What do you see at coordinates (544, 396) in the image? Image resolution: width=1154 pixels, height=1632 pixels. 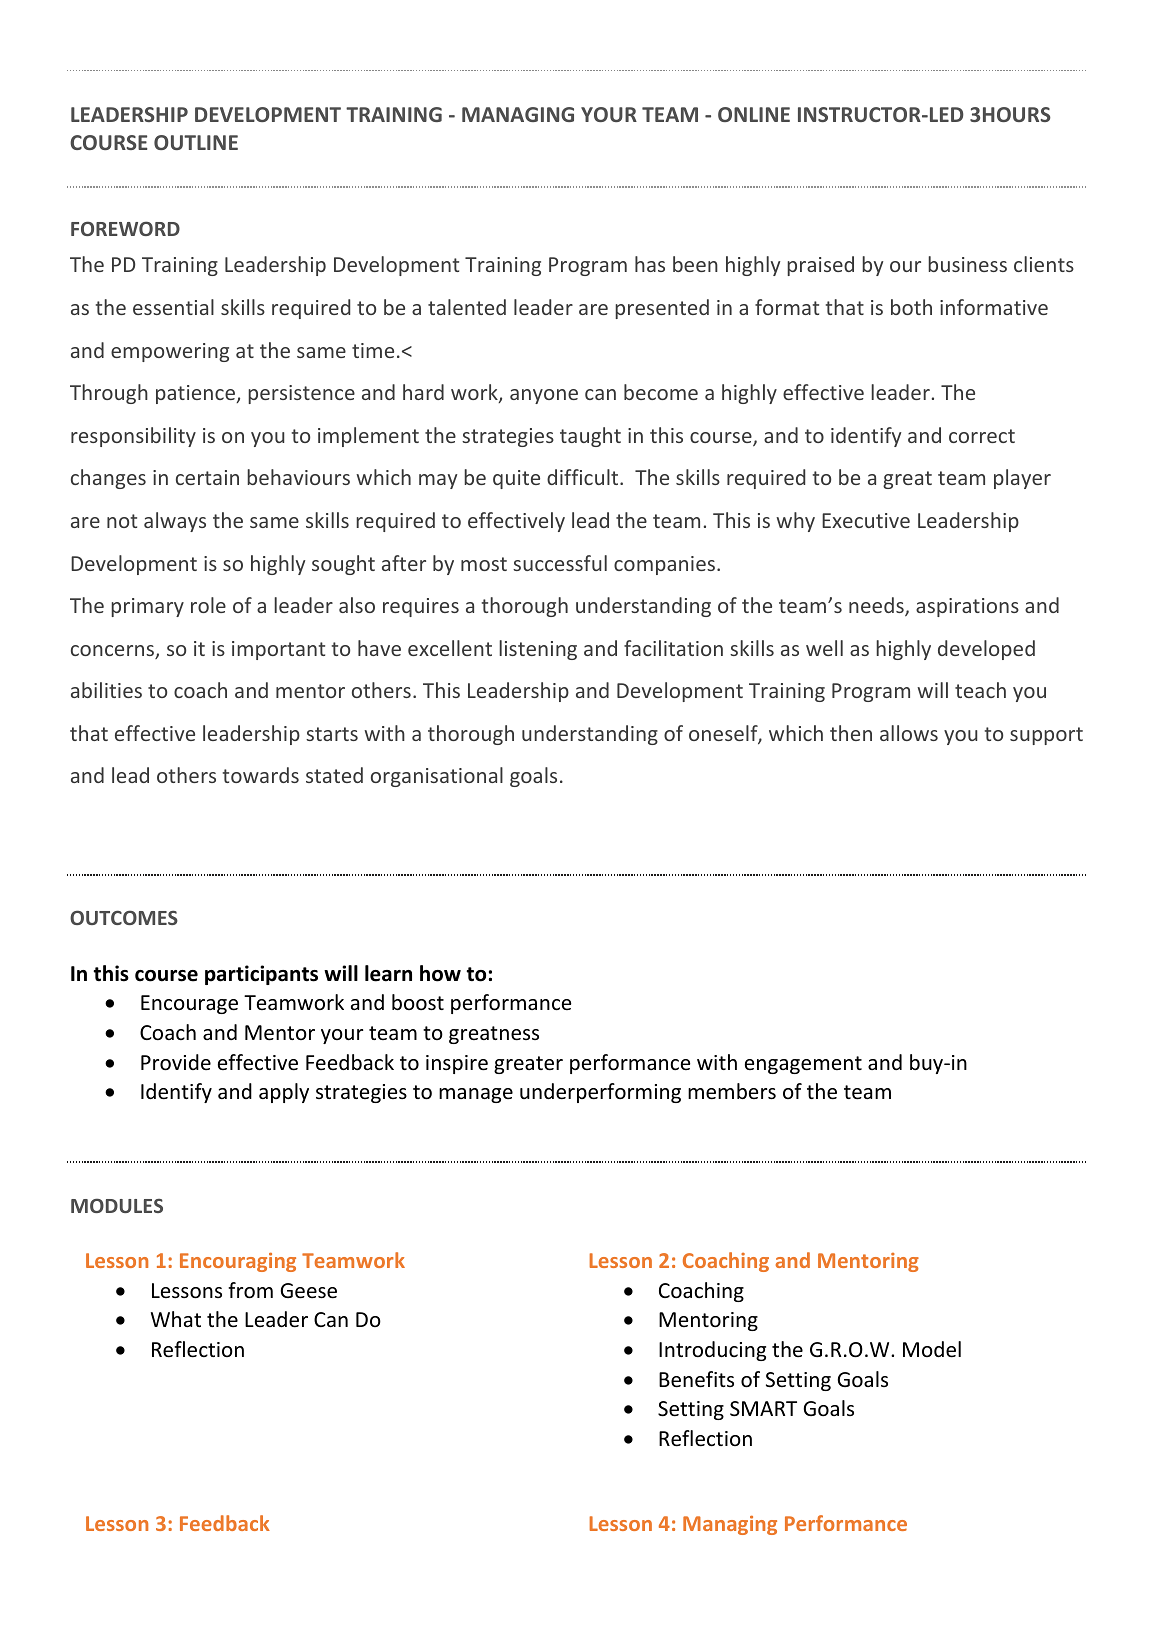 I see `anyone` at bounding box center [544, 396].
